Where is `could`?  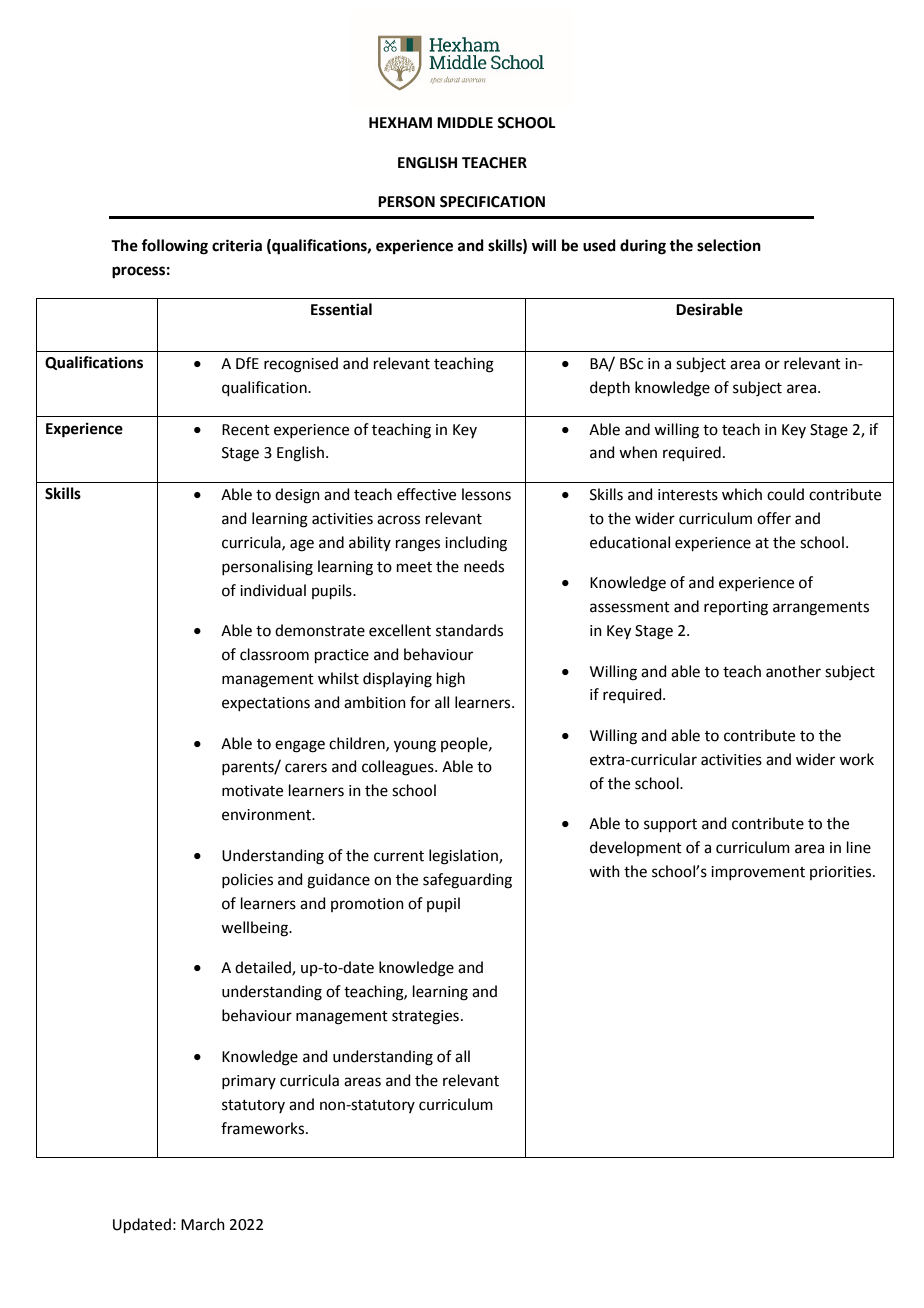
could is located at coordinates (785, 494).
